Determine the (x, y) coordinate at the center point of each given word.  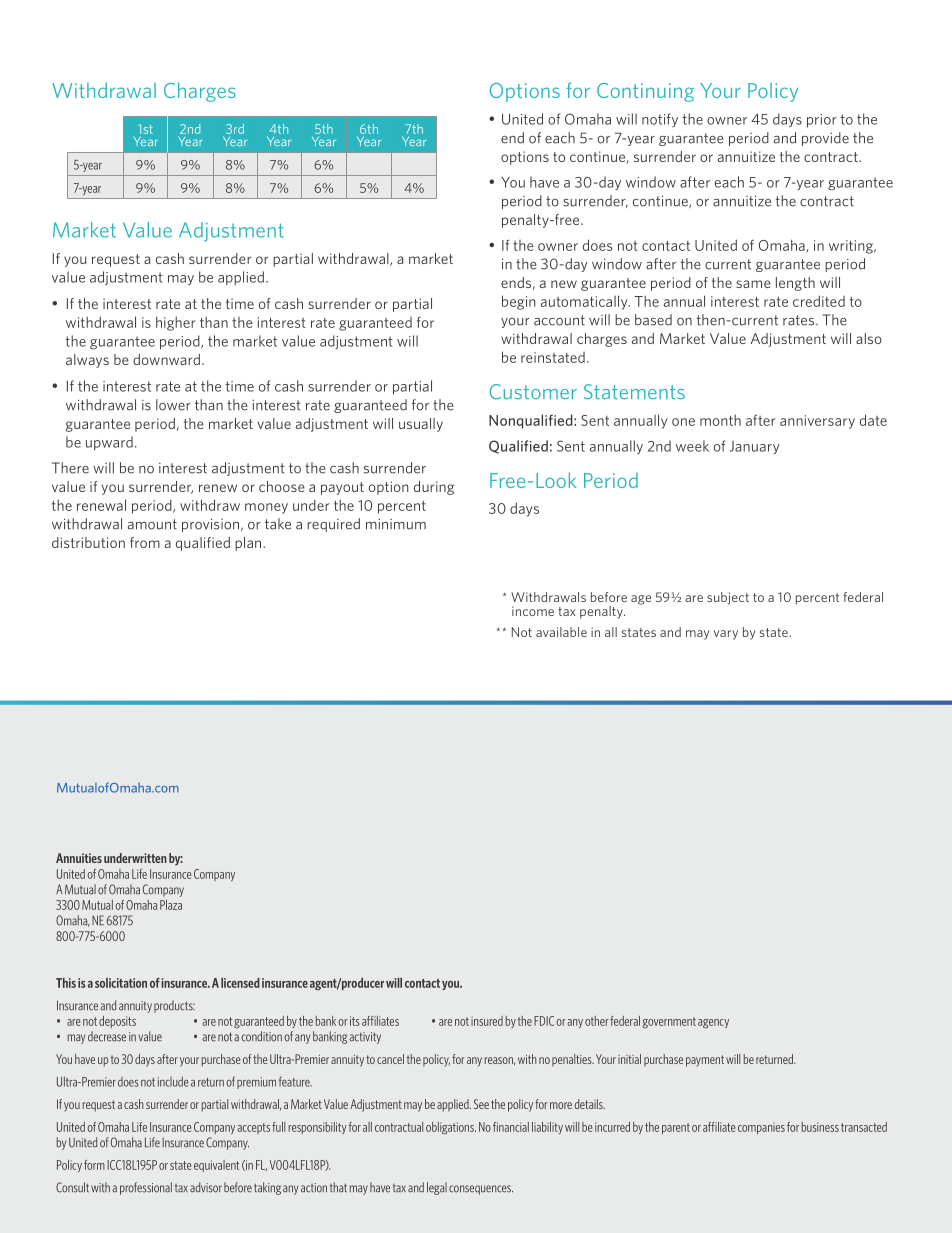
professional (146, 1188)
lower (173, 405)
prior (822, 121)
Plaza (171, 905)
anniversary (817, 422)
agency (713, 1024)
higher (176, 323)
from (145, 542)
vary (726, 635)
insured (487, 1021)
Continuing (645, 92)
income (533, 611)
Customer (533, 392)
